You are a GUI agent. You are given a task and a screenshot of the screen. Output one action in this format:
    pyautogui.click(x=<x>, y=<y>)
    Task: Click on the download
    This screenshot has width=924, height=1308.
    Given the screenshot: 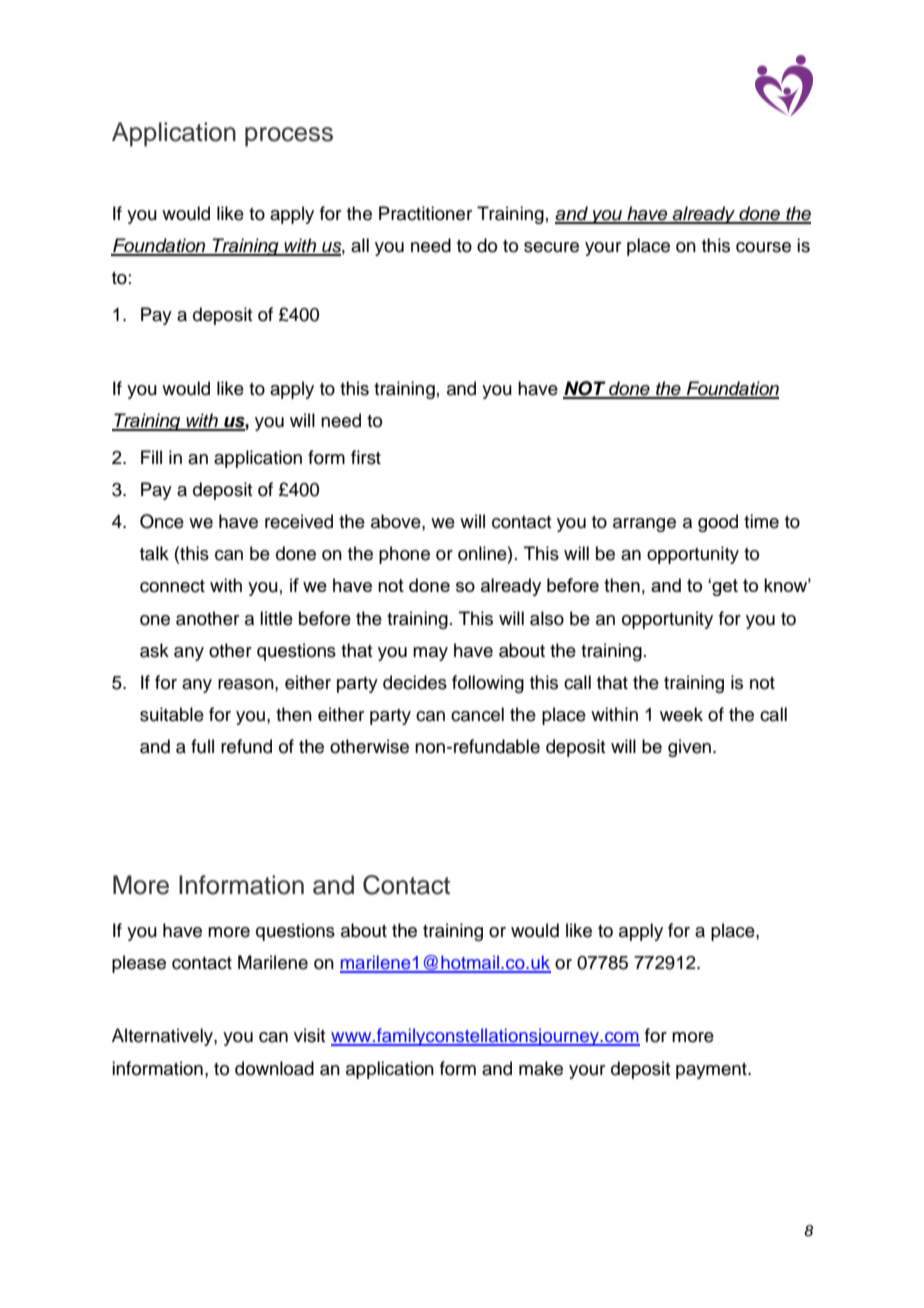 What is the action you would take?
    pyautogui.click(x=274, y=1068)
